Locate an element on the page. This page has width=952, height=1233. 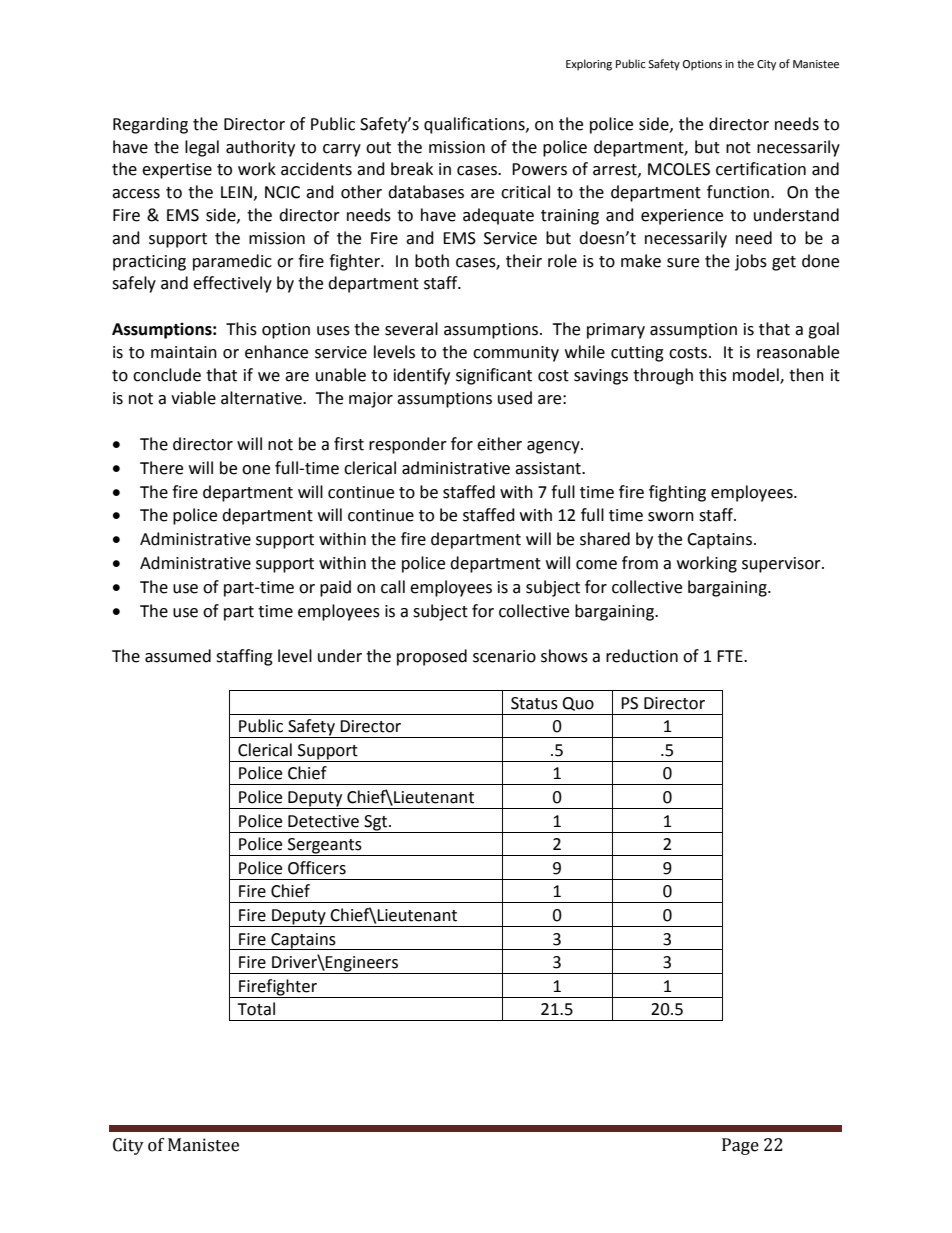
qualifications is located at coordinates (475, 125).
